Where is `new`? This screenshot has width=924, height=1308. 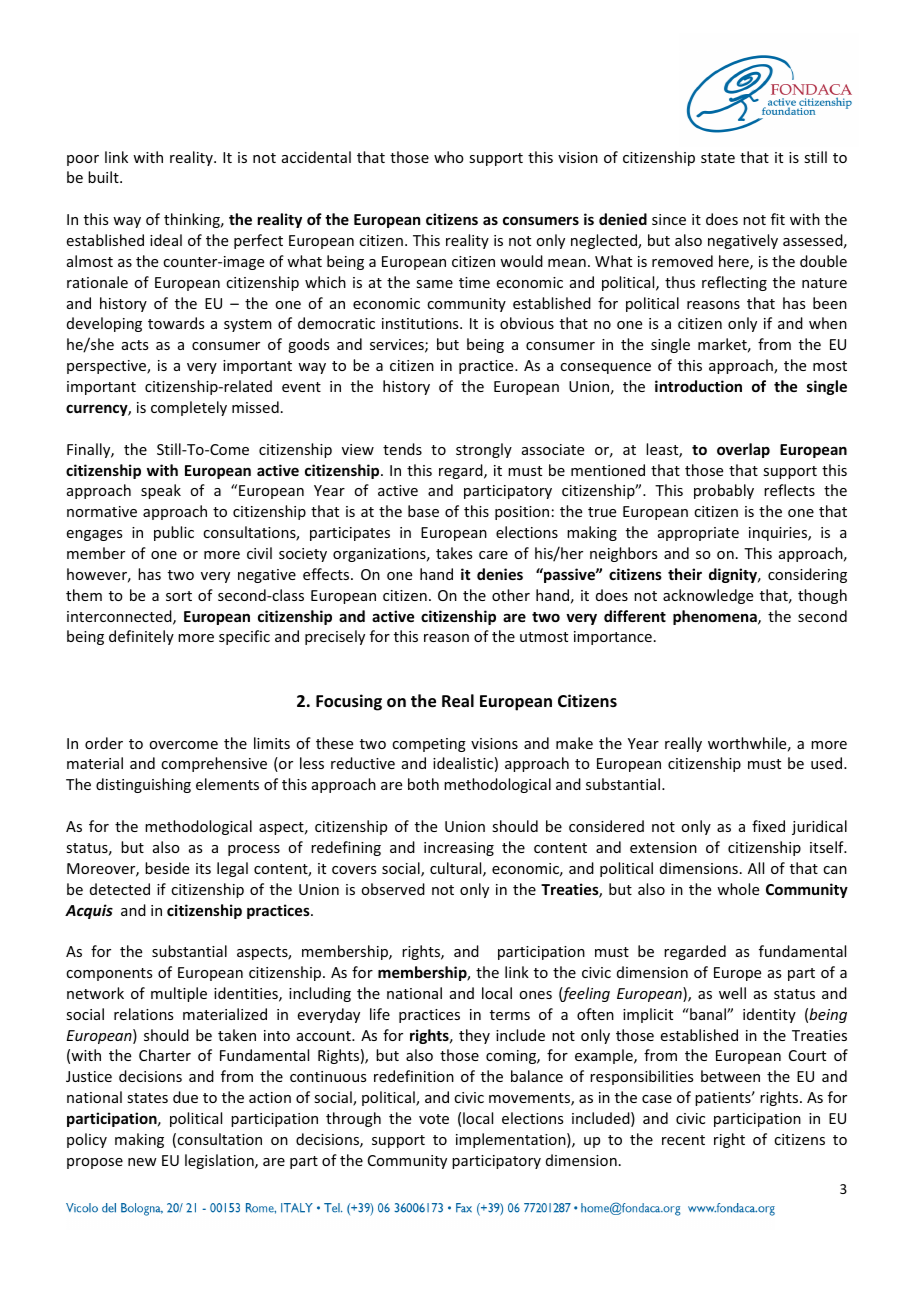
new is located at coordinates (142, 1162).
